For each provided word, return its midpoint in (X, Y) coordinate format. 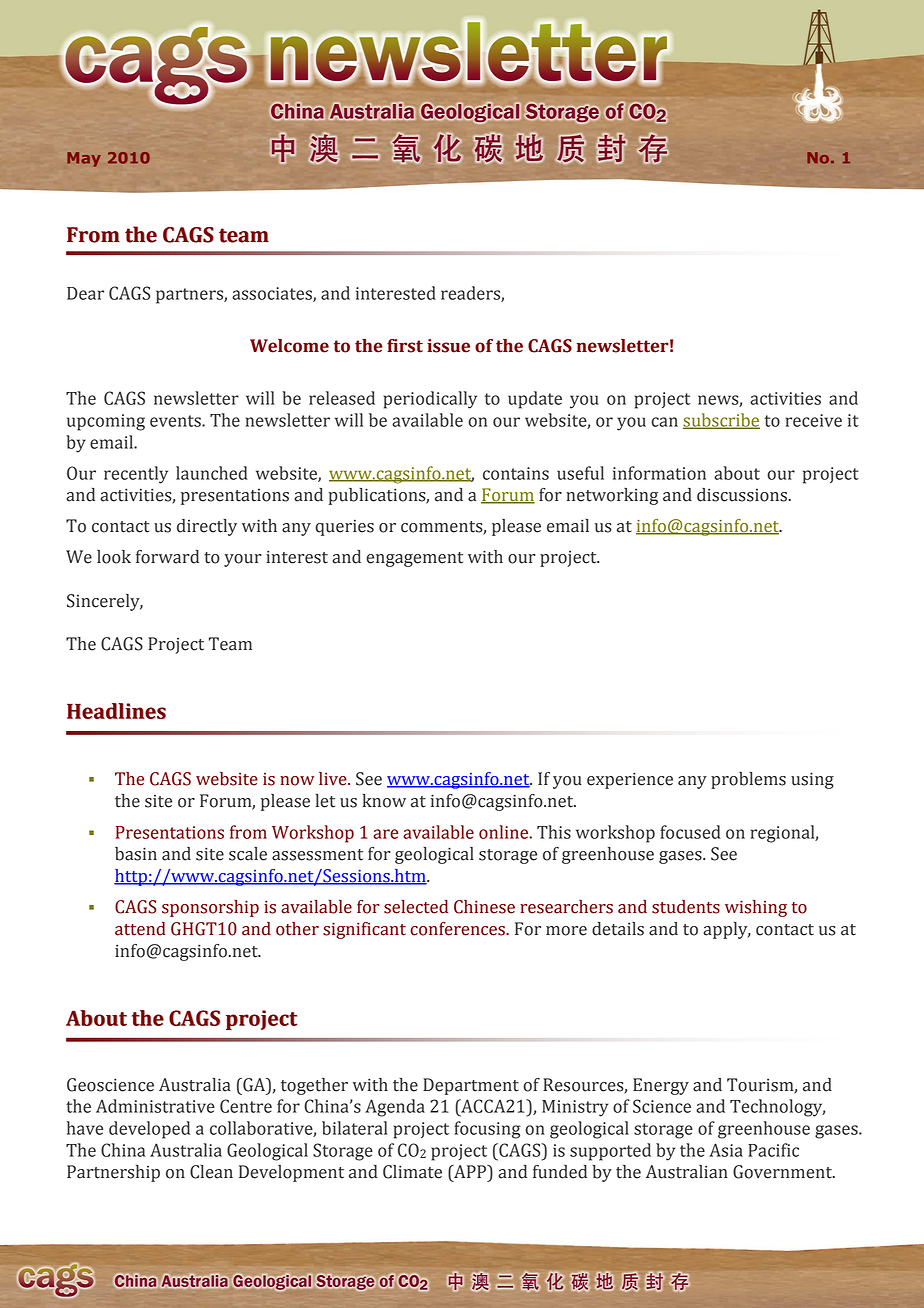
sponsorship (210, 908)
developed (149, 1130)
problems (748, 780)
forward (167, 557)
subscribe (721, 421)
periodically (430, 400)
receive (814, 420)
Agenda (395, 1108)
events (176, 421)
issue (448, 346)
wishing (756, 908)
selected (416, 907)
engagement (414, 559)
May (84, 159)
